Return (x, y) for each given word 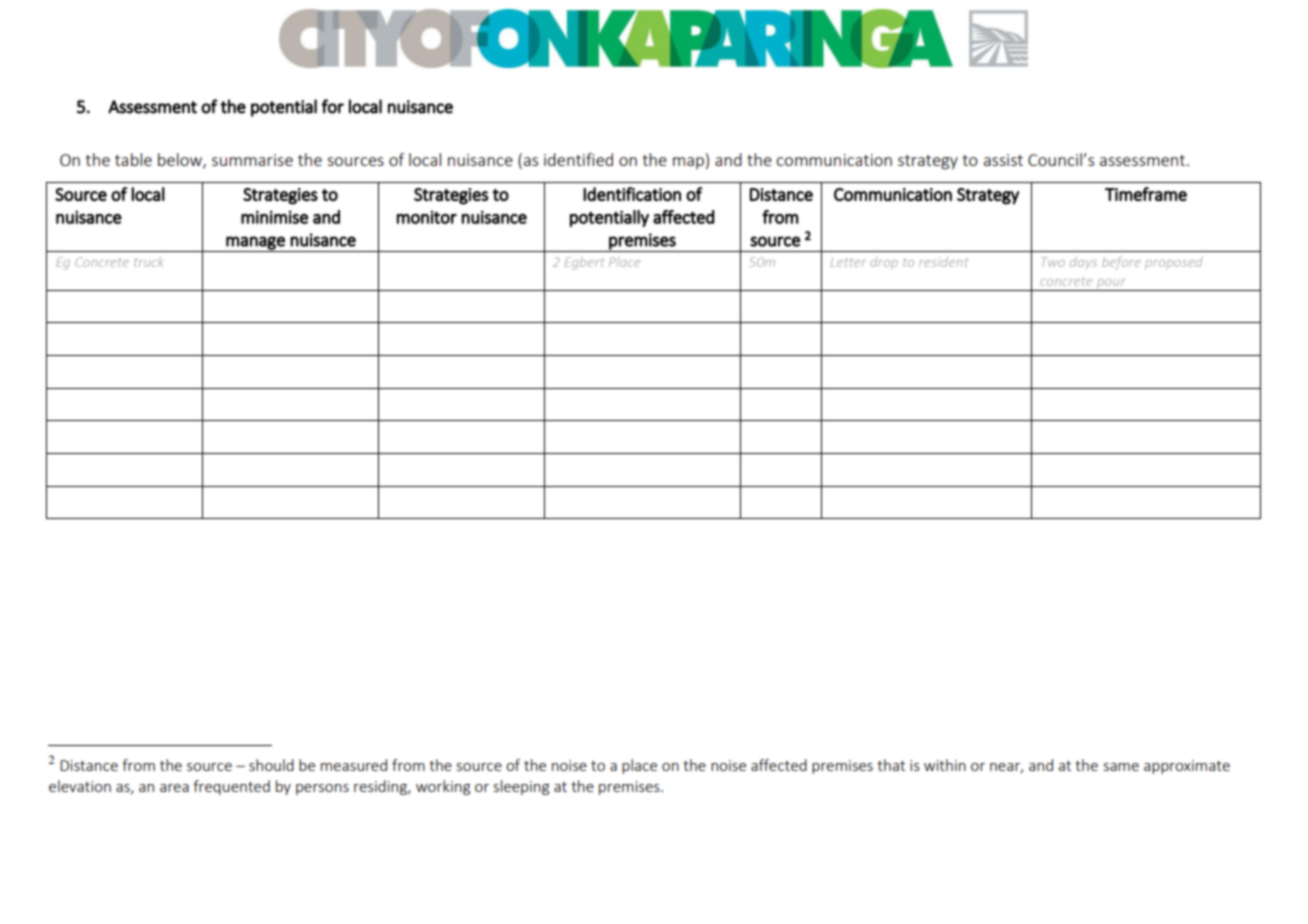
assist (1003, 160)
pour (1111, 285)
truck (148, 262)
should (271, 765)
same (1121, 767)
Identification (632, 194)
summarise (252, 160)
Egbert (584, 263)
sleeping (521, 787)
